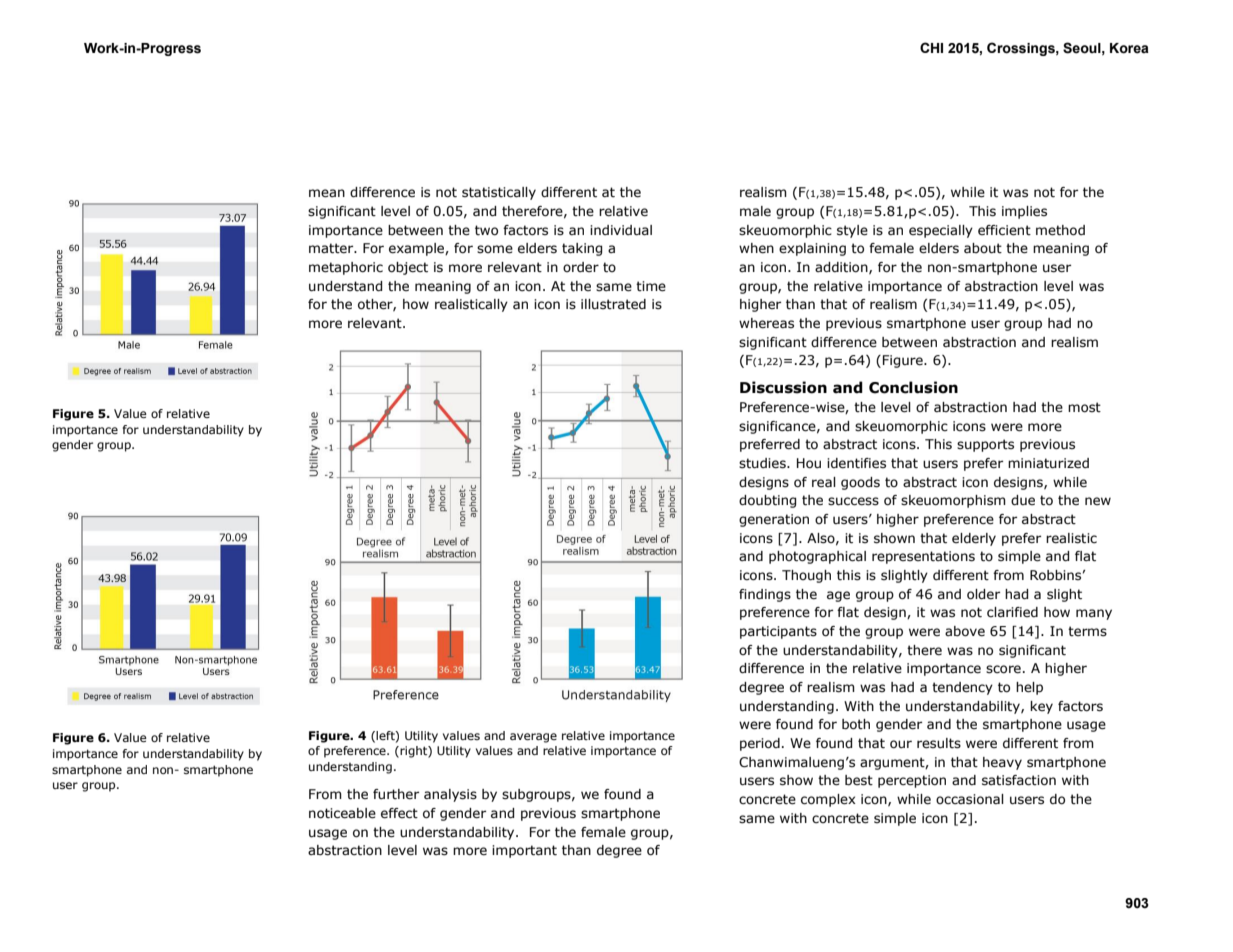 This screenshot has height=952, width=1233. I want to click on doubting, so click(767, 501).
